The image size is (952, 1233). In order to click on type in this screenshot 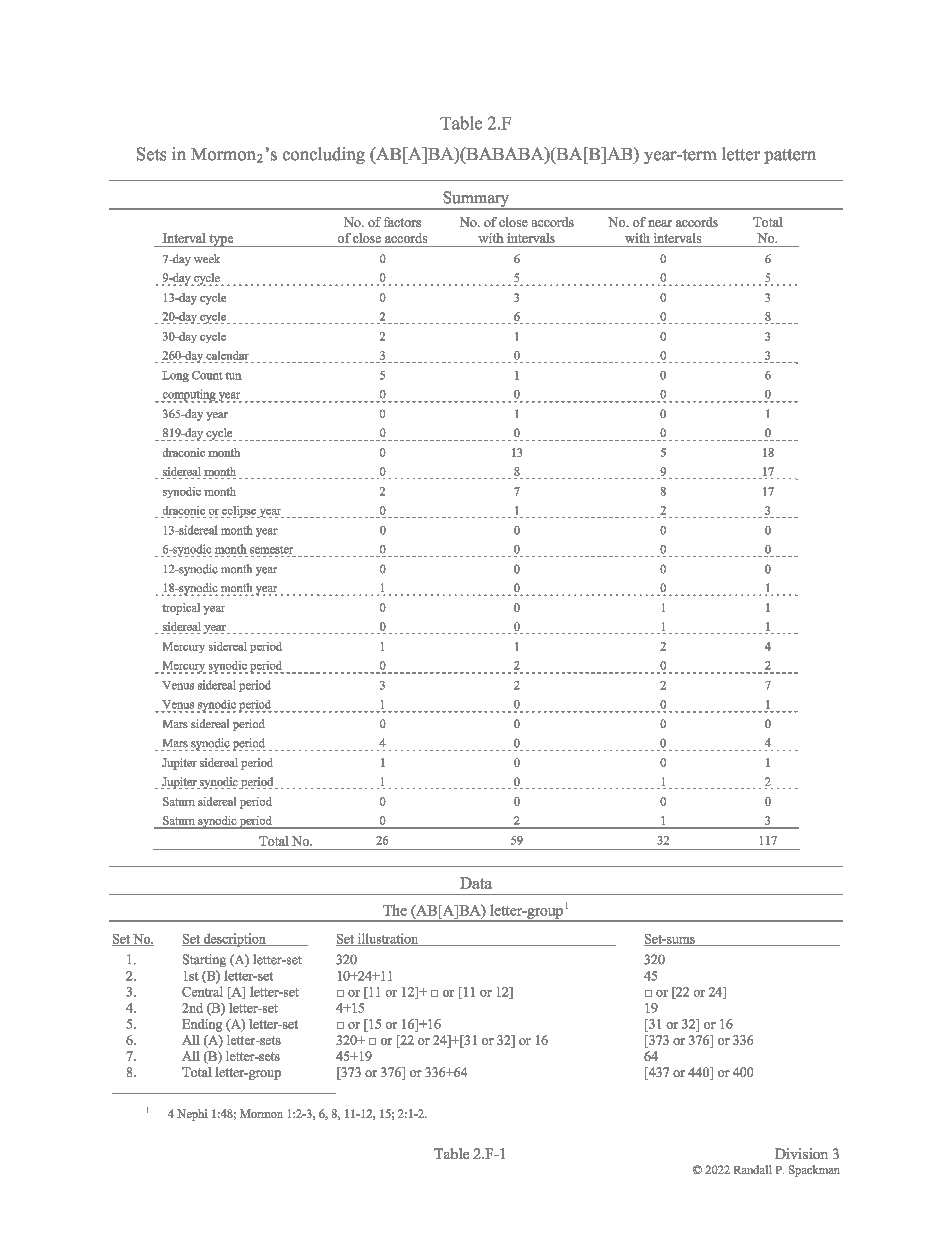, I will do `click(221, 240)`.
